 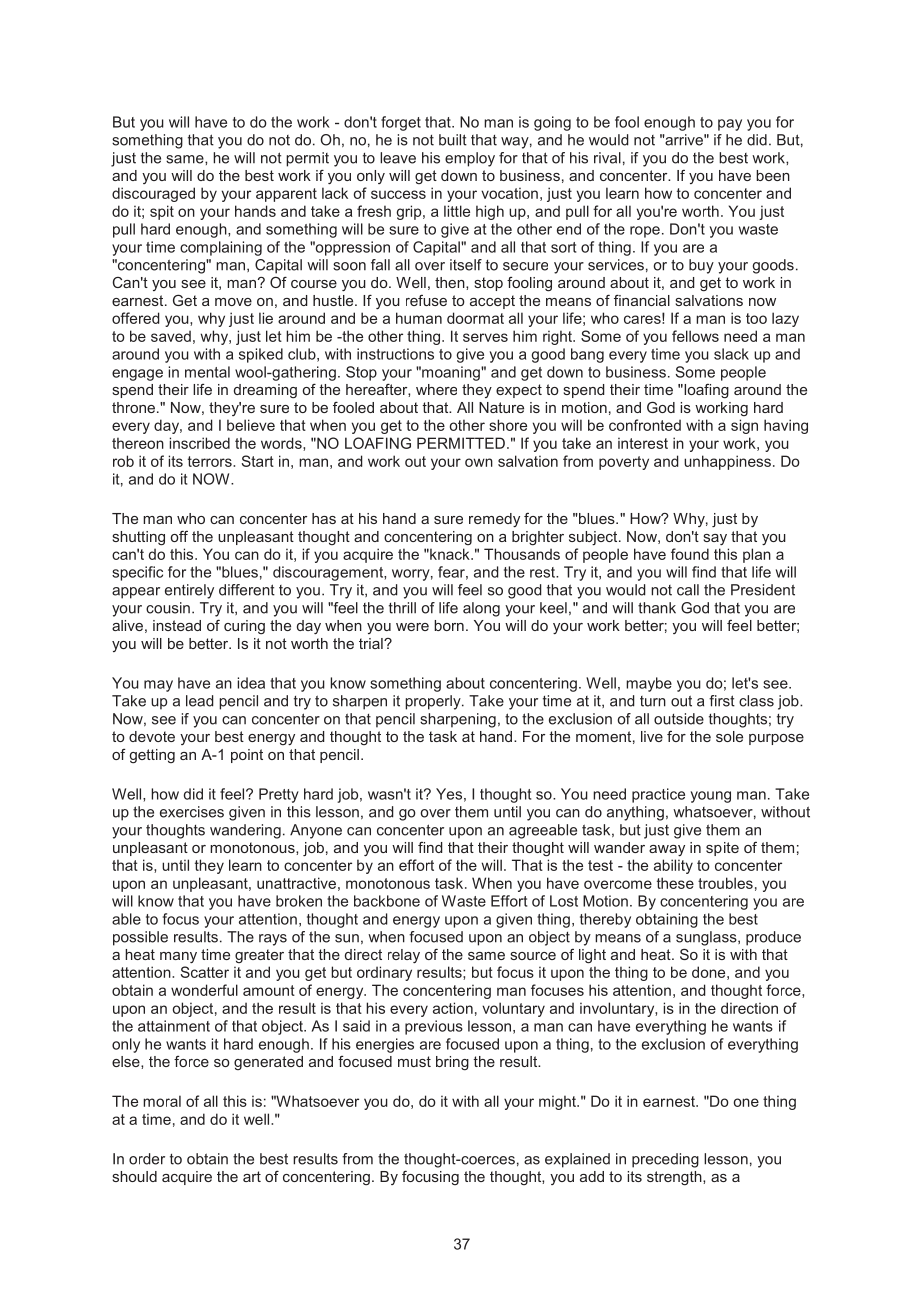 I want to click on employ, so click(x=470, y=159).
